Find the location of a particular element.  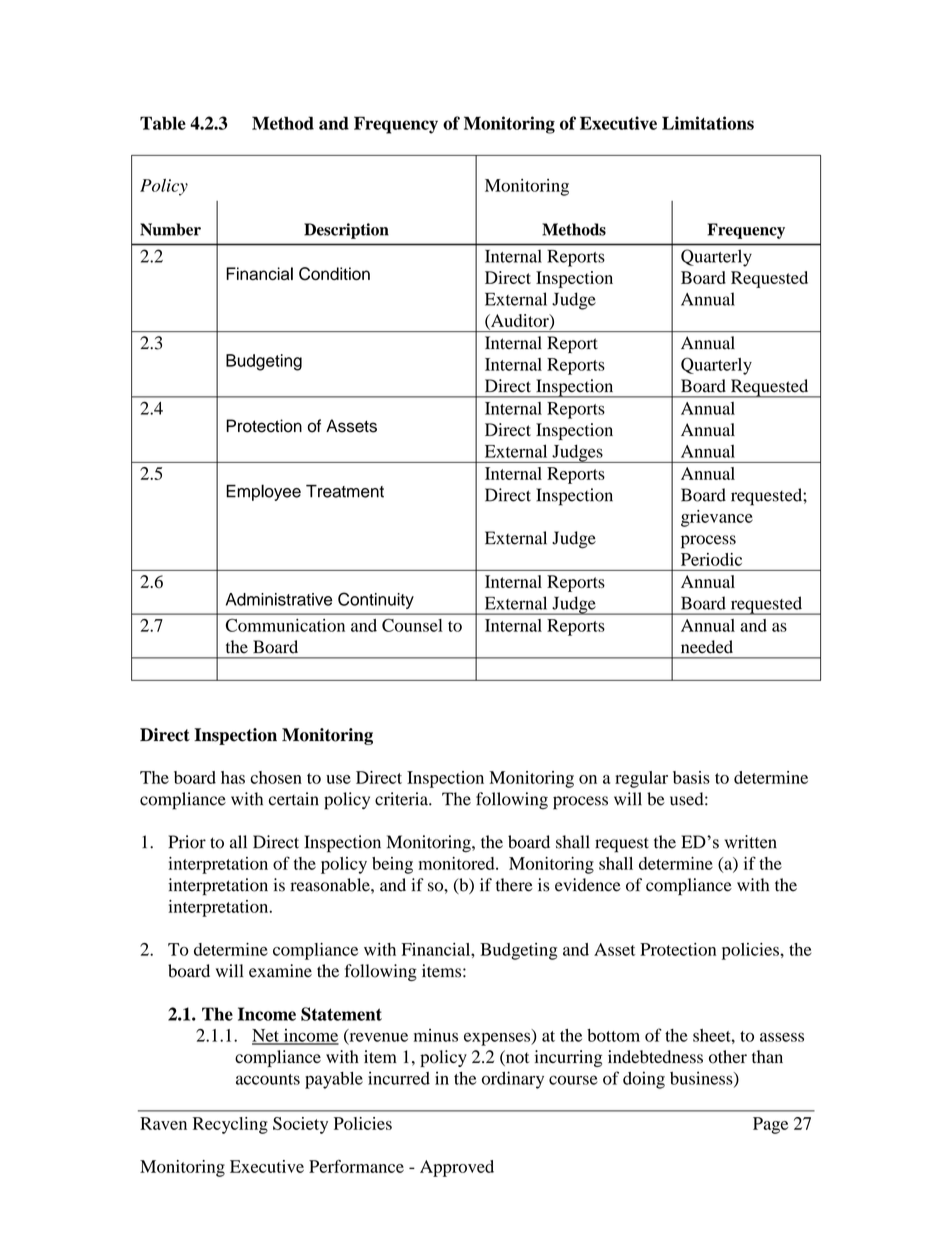

written is located at coordinates (750, 842).
